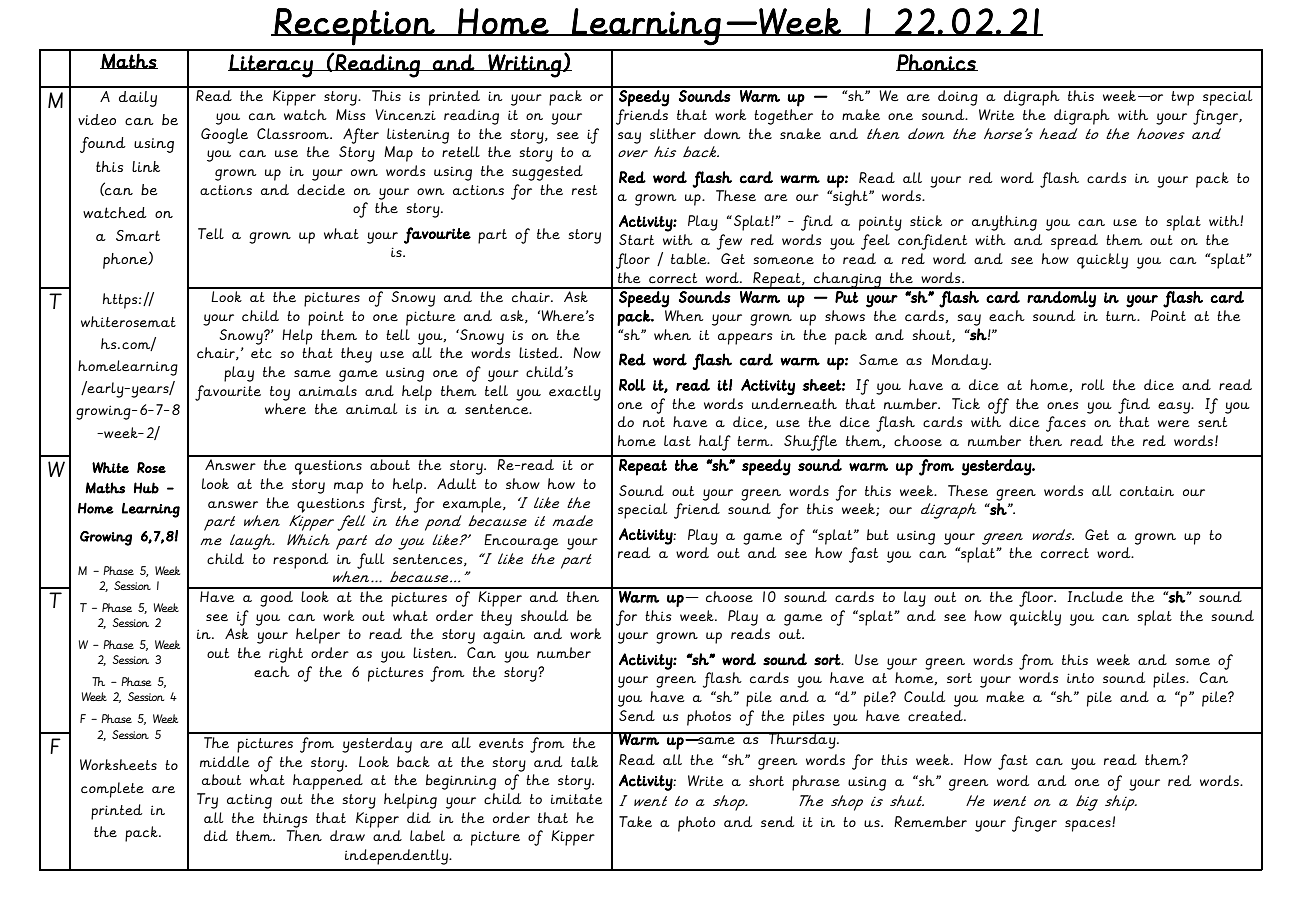  Describe the element at coordinates (521, 542) in the screenshot. I see `Encourage` at that location.
